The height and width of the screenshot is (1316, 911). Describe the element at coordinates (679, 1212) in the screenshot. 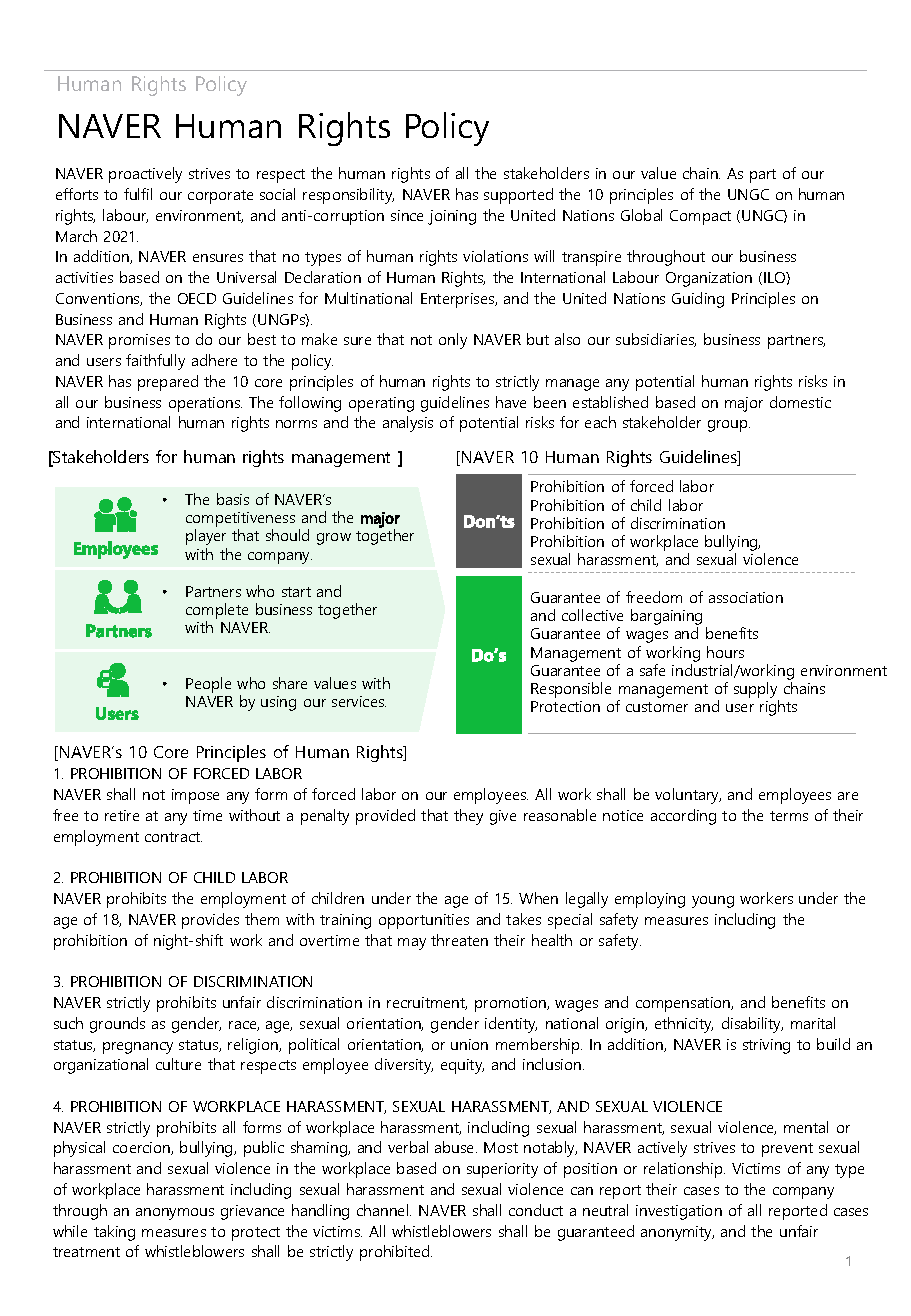

I see `investigation` at that location.
